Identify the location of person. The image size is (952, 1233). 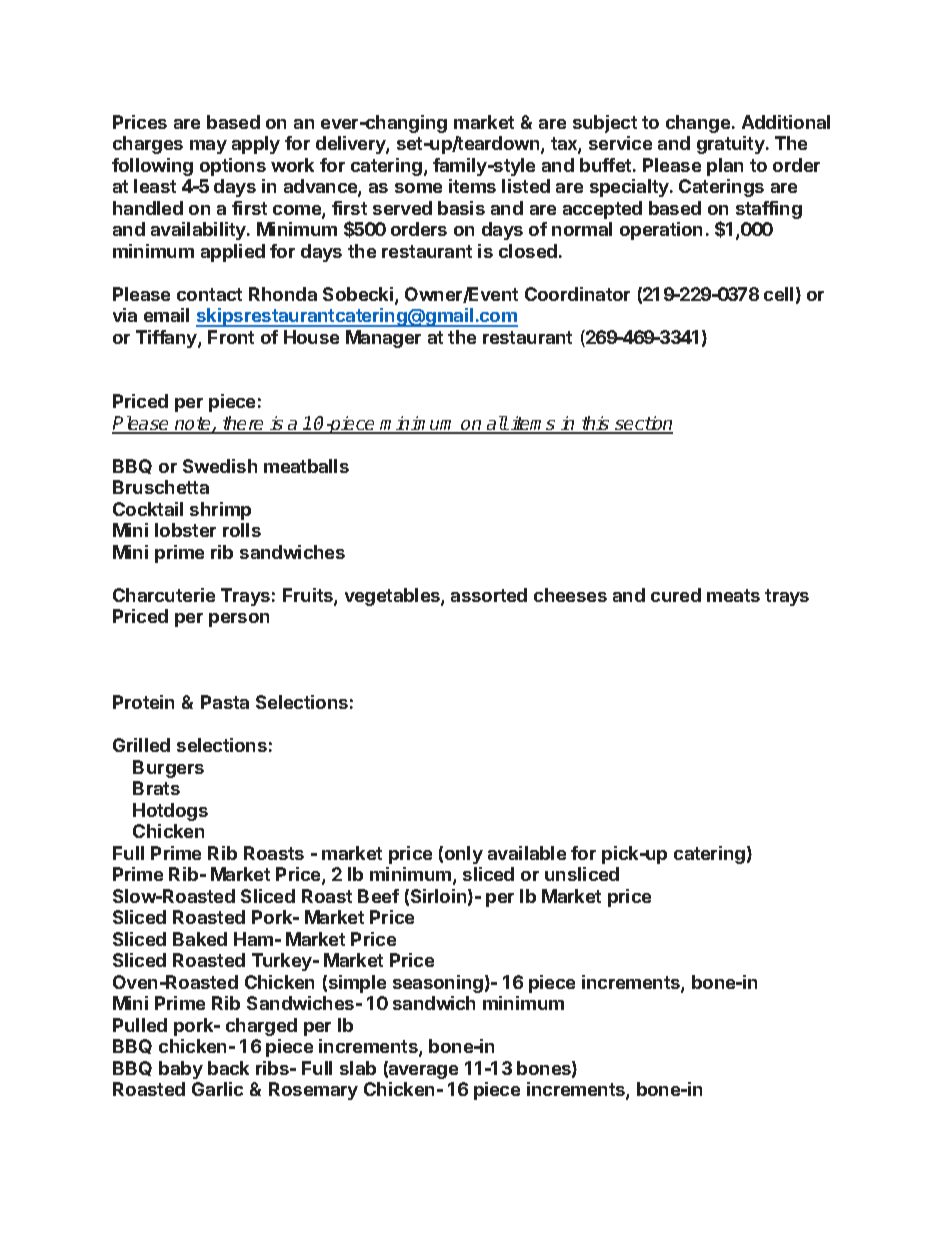
(239, 620).
